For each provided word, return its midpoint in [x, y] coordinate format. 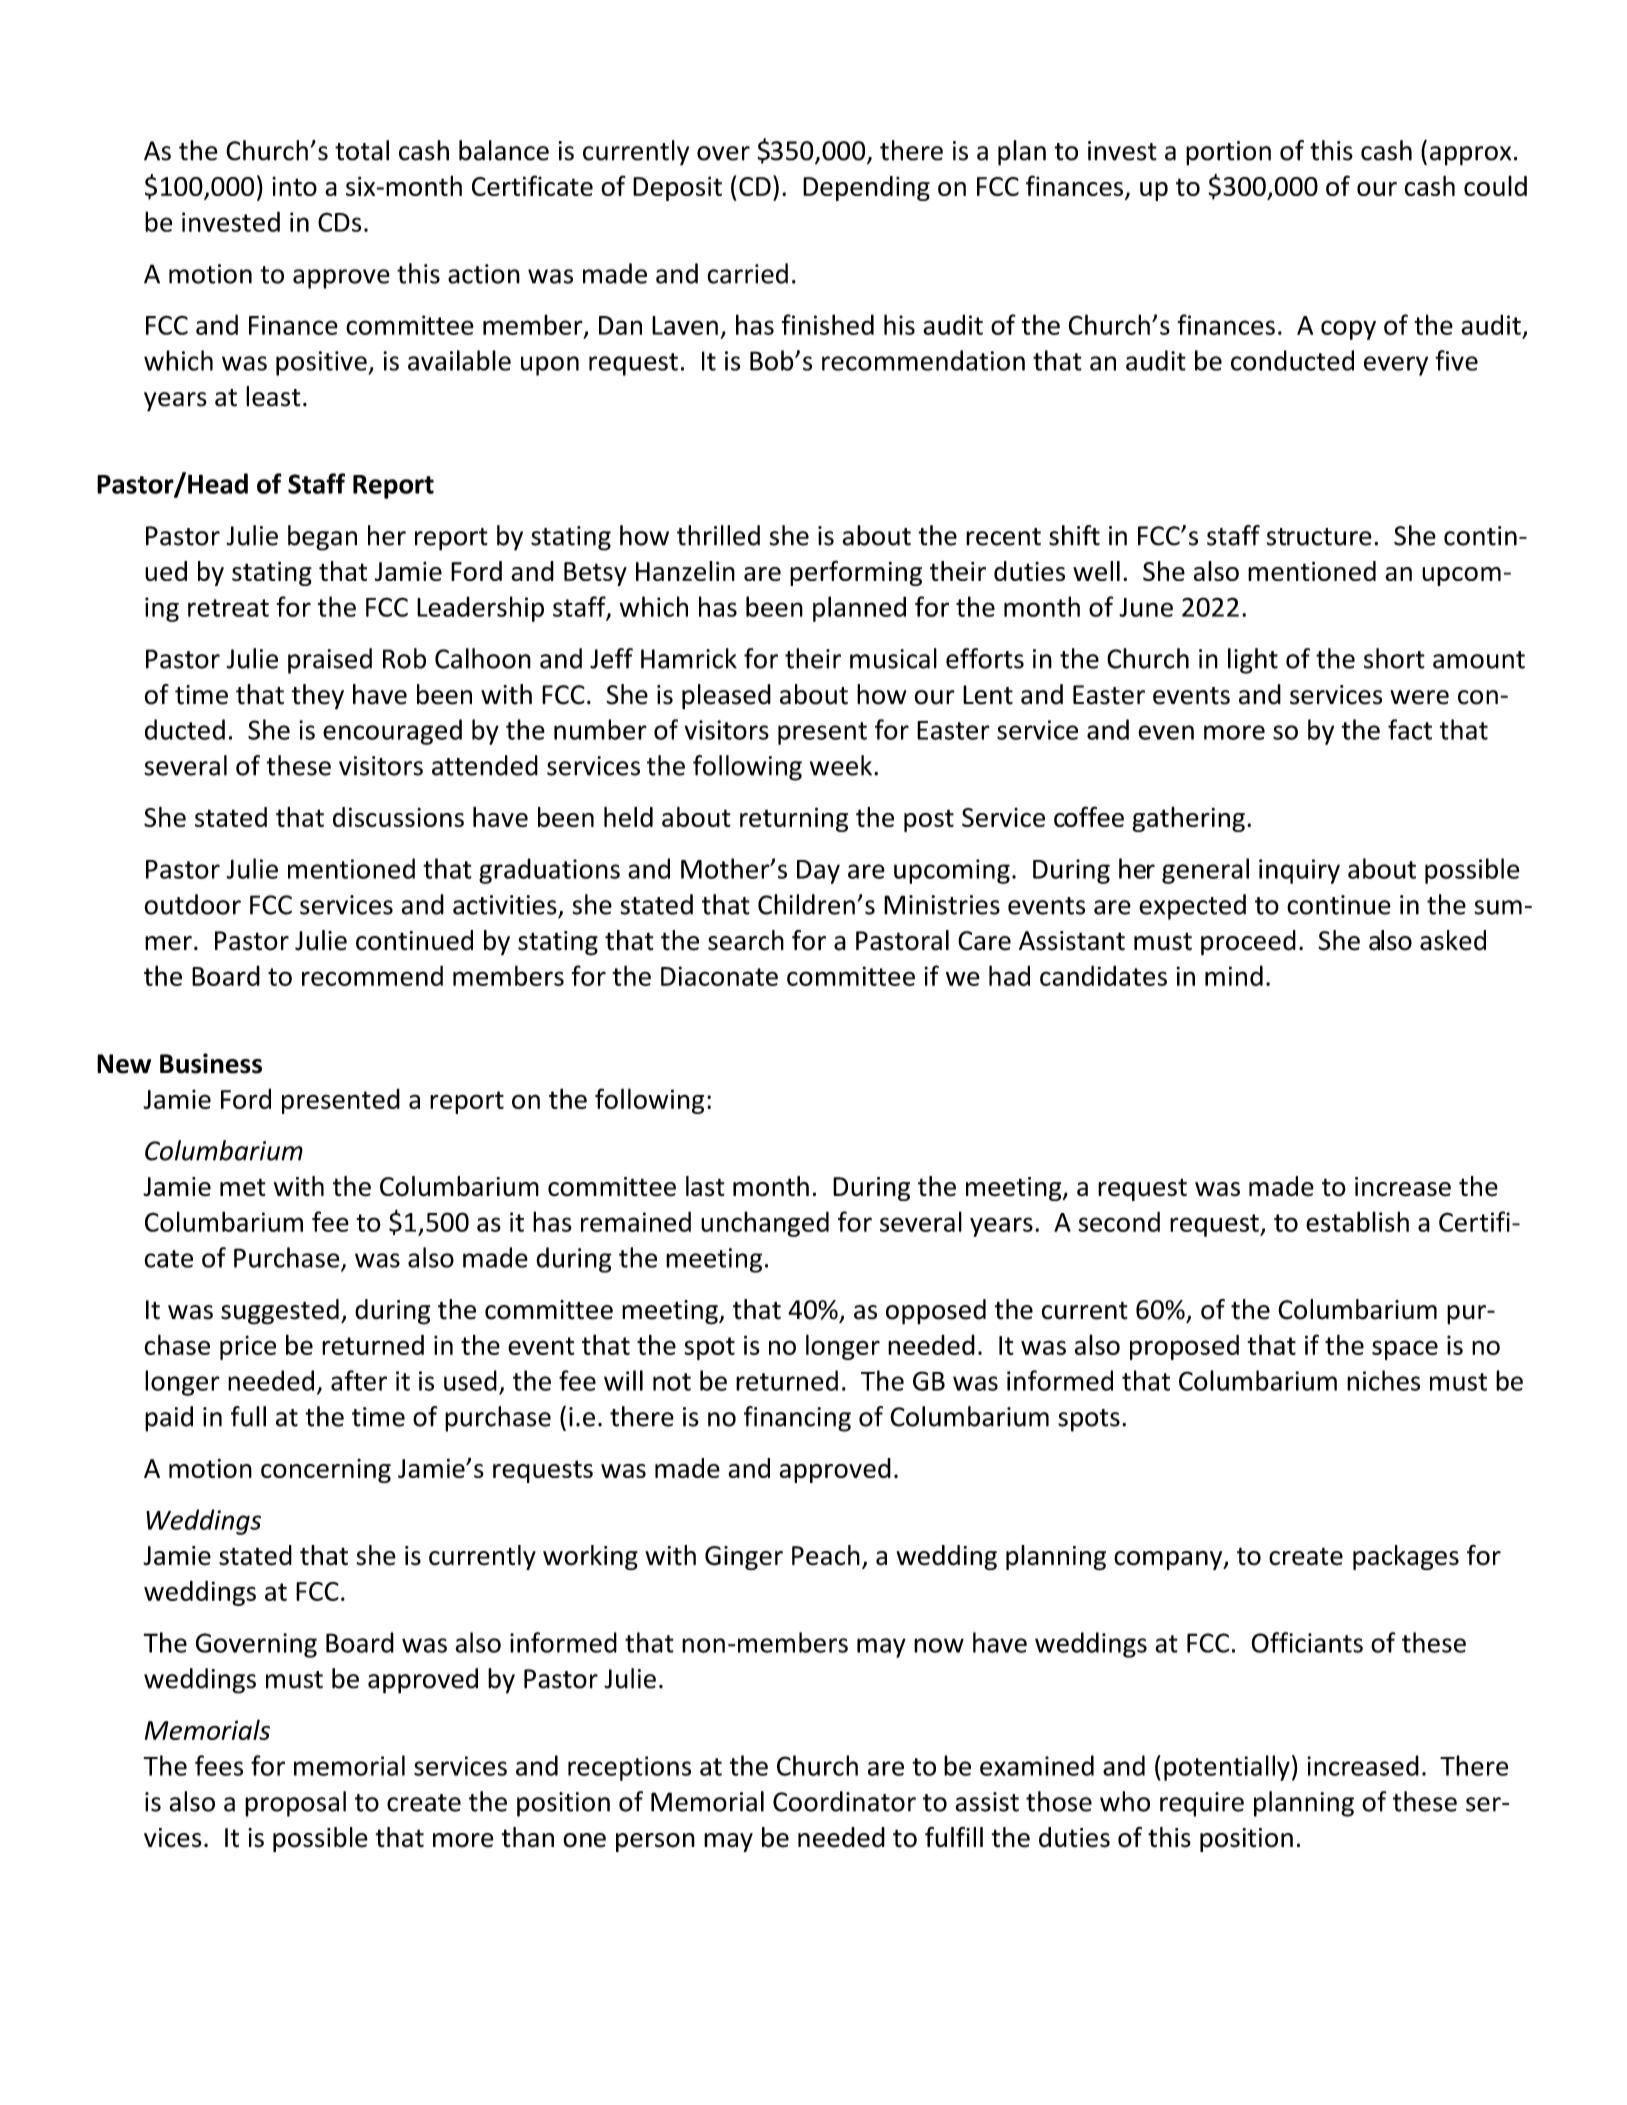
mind [1234, 975]
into [294, 186]
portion [1228, 153]
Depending [866, 188]
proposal [295, 1804]
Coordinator [844, 1801]
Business [211, 1063]
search [746, 940]
